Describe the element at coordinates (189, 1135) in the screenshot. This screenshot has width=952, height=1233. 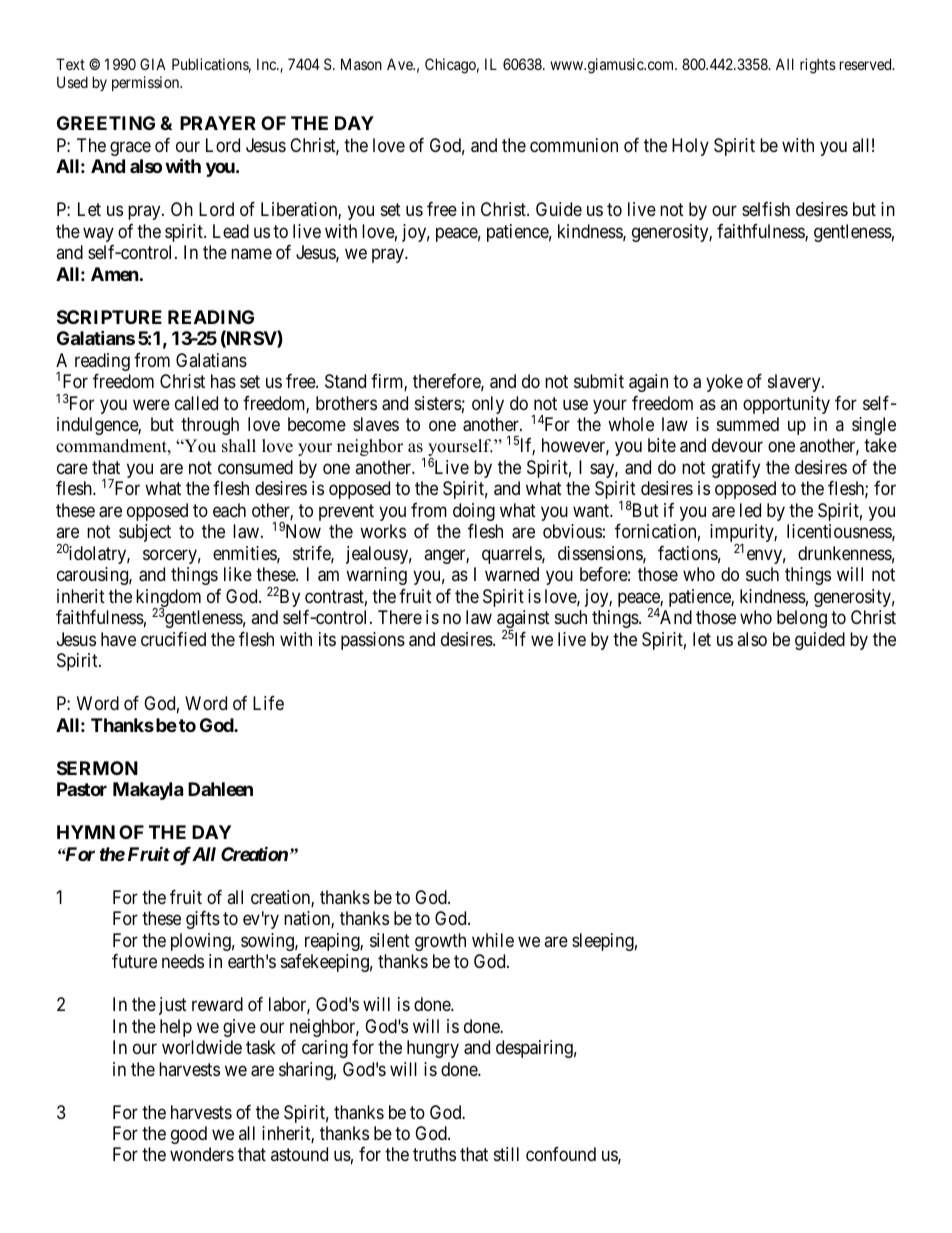
I see `good` at that location.
